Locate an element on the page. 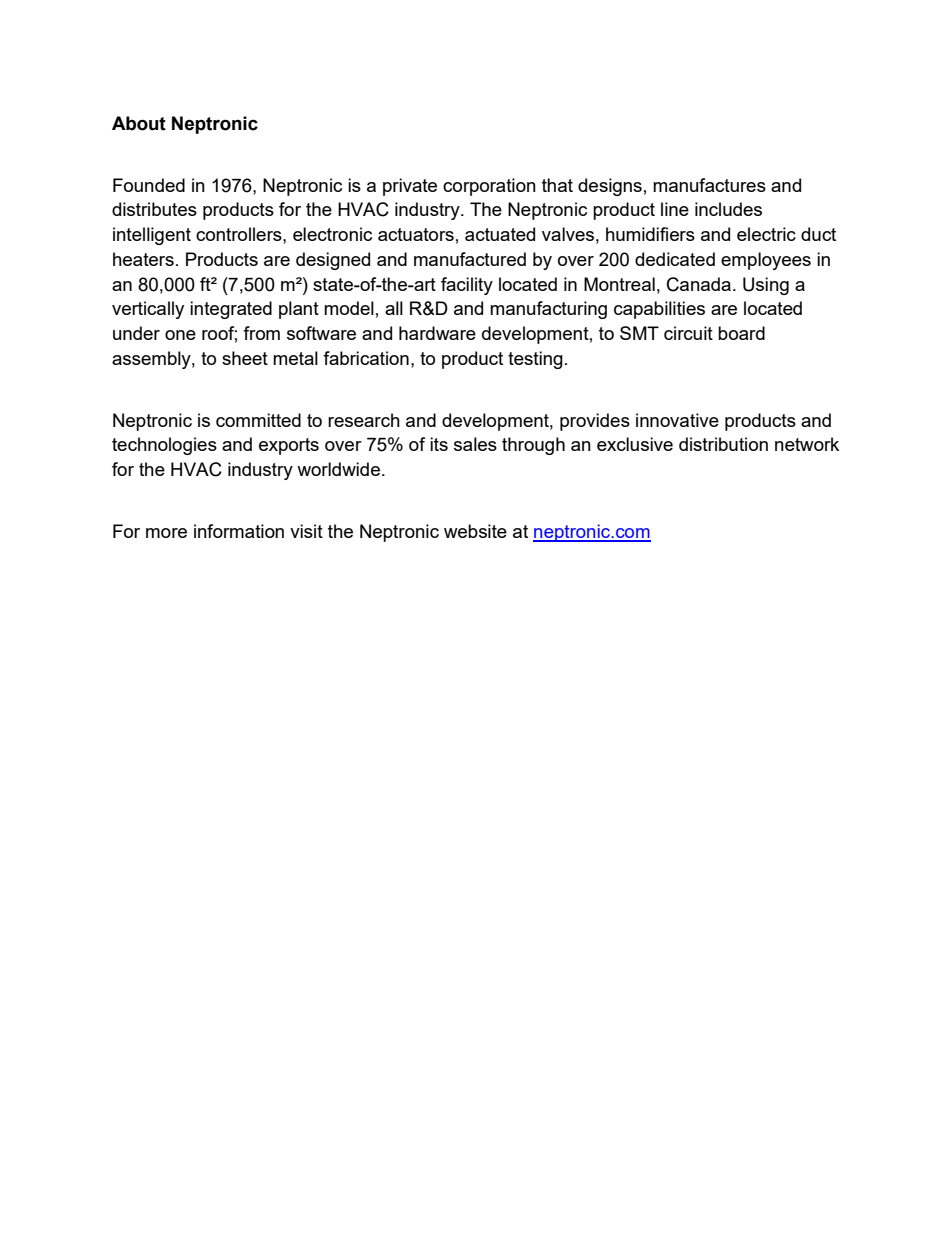 Image resolution: width=952 pixels, height=1233 pixels. About is located at coordinates (139, 123).
